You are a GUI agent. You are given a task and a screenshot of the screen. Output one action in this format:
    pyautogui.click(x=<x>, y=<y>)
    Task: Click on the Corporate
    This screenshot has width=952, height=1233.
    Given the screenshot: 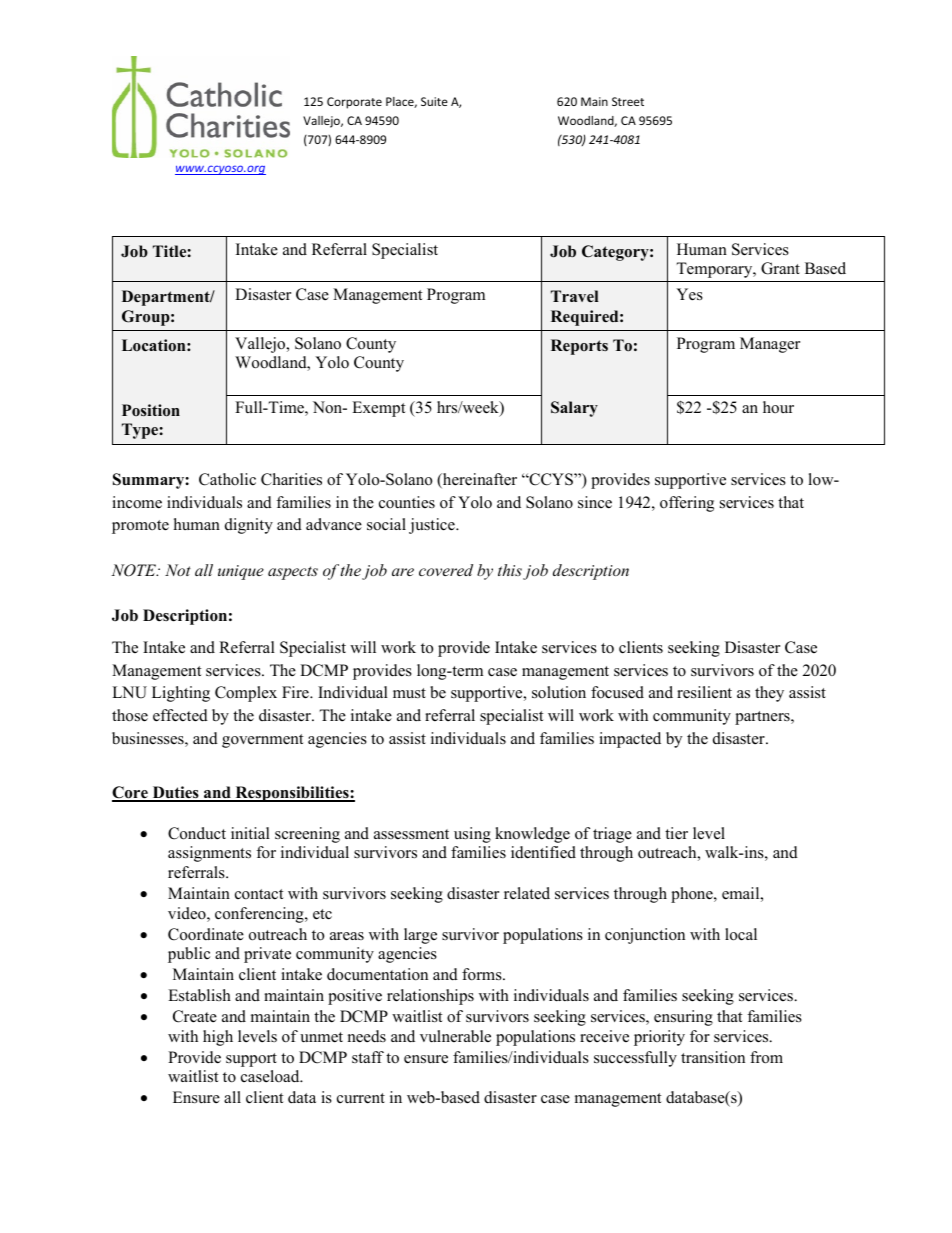 What is the action you would take?
    pyautogui.click(x=354, y=103)
